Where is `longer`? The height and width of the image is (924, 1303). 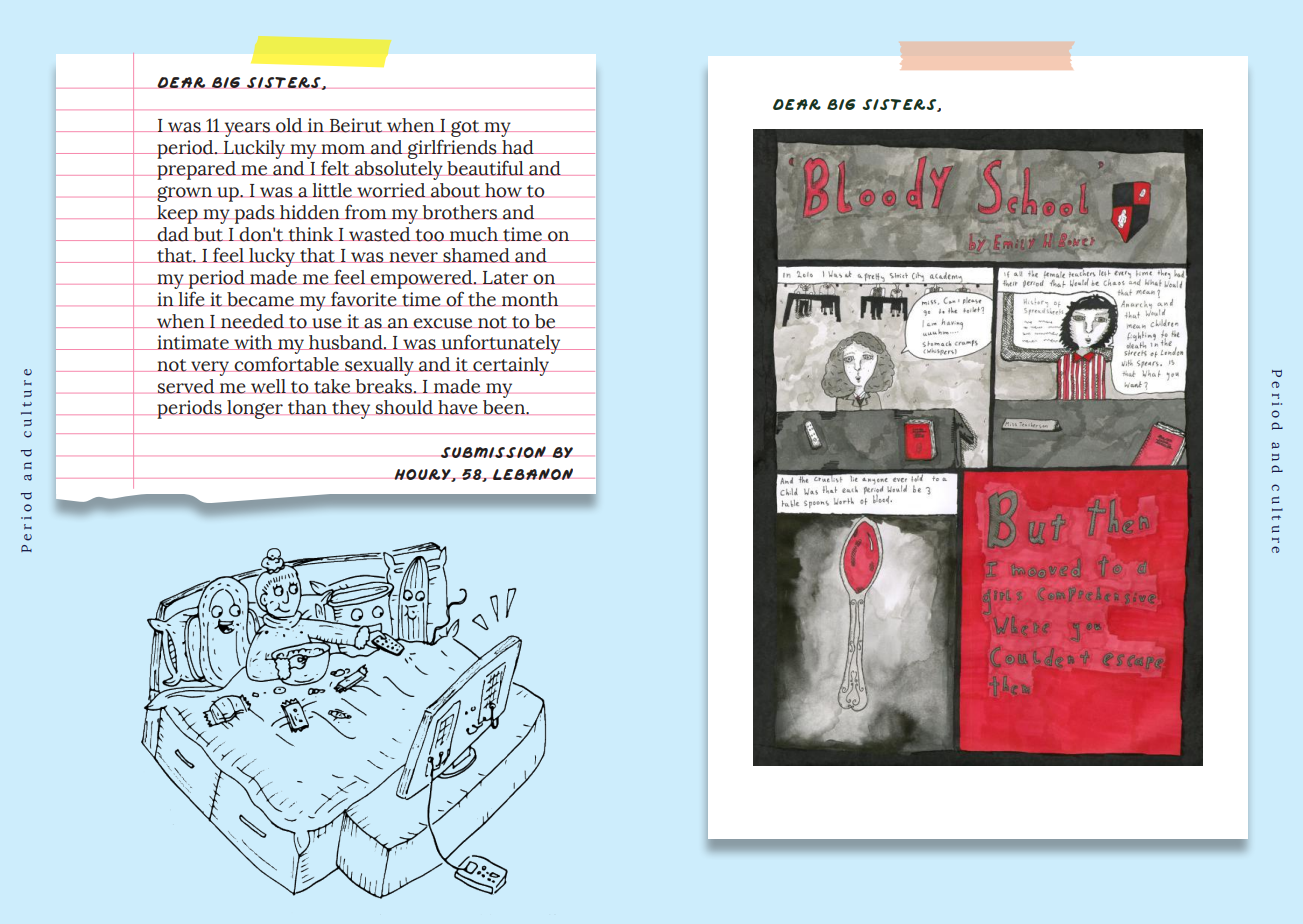 longer is located at coordinates (255, 409).
